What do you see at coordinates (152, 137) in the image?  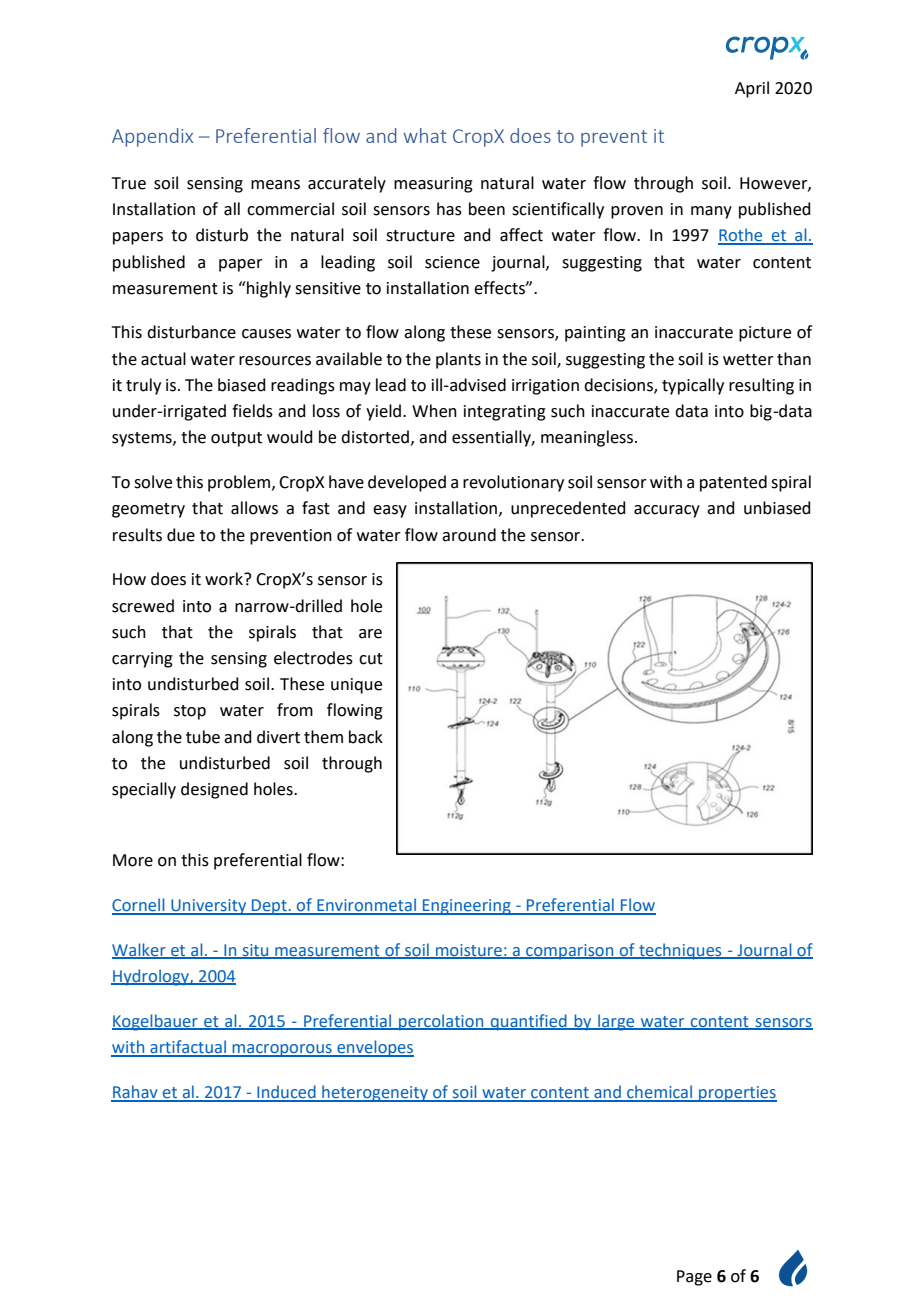 I see `Appendix` at bounding box center [152, 137].
